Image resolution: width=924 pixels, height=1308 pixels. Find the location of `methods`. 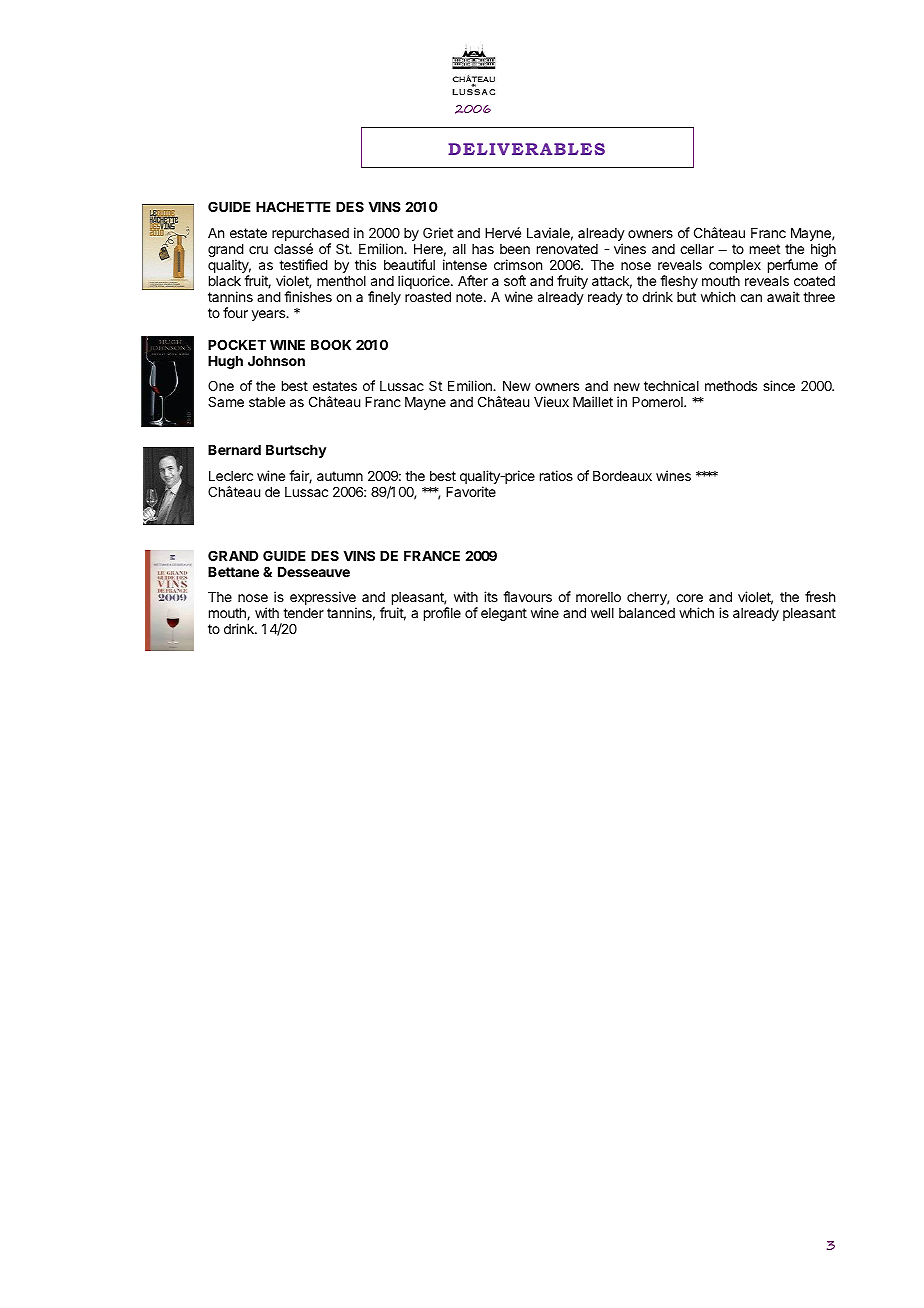

methods is located at coordinates (731, 386).
